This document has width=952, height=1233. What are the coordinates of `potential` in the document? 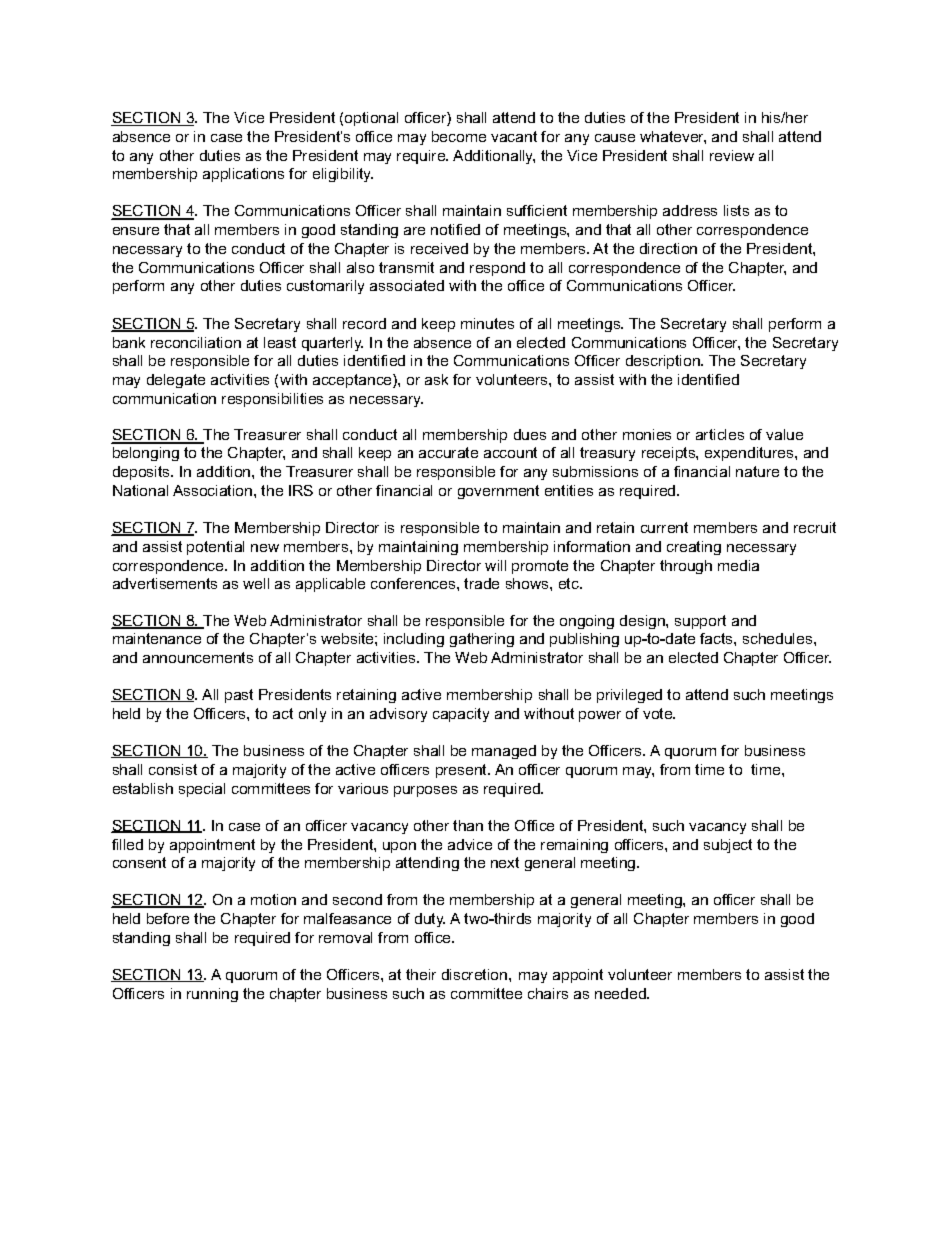 It's located at (215, 548).
